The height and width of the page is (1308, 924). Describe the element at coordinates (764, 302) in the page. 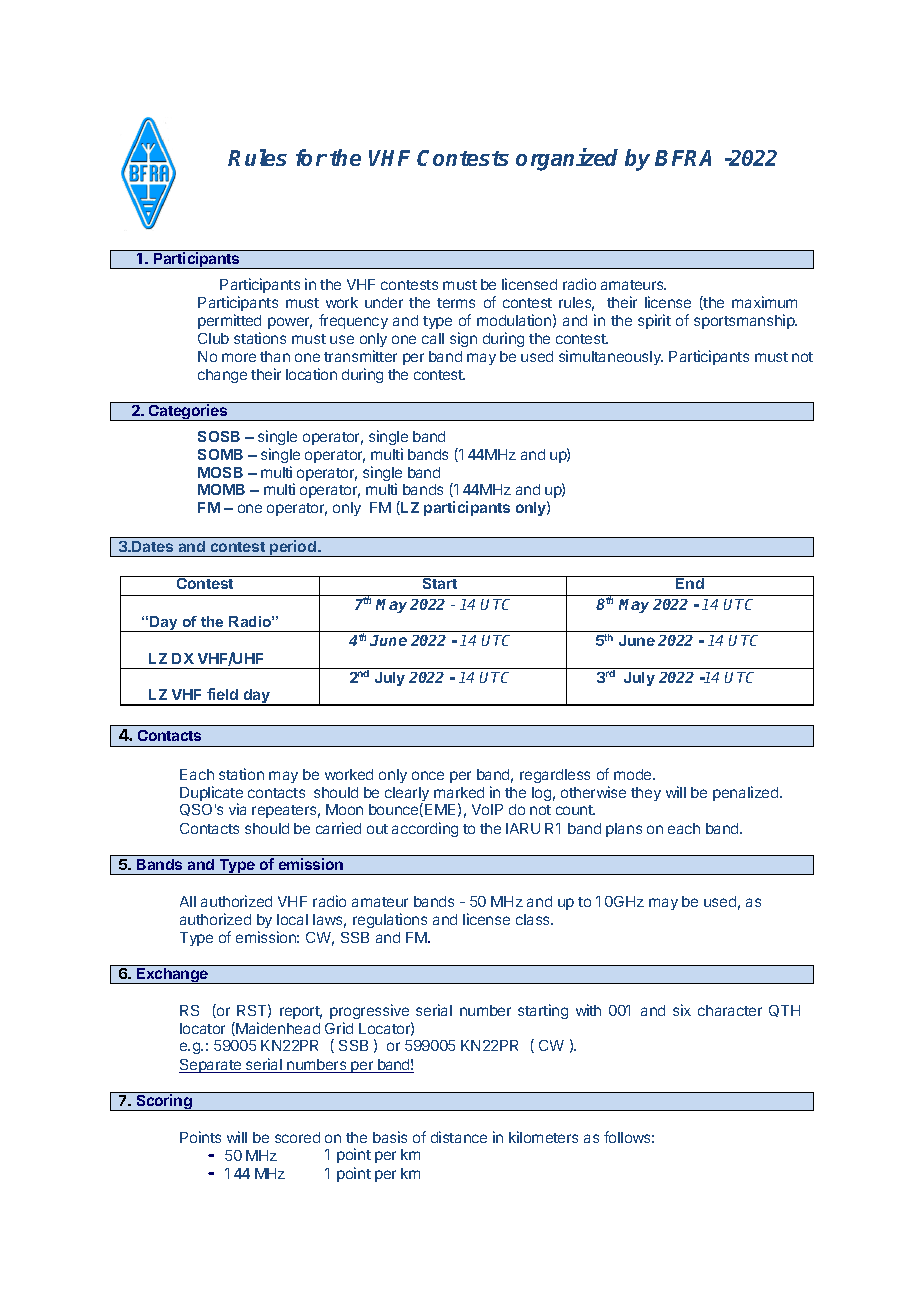

I see `maximum` at that location.
